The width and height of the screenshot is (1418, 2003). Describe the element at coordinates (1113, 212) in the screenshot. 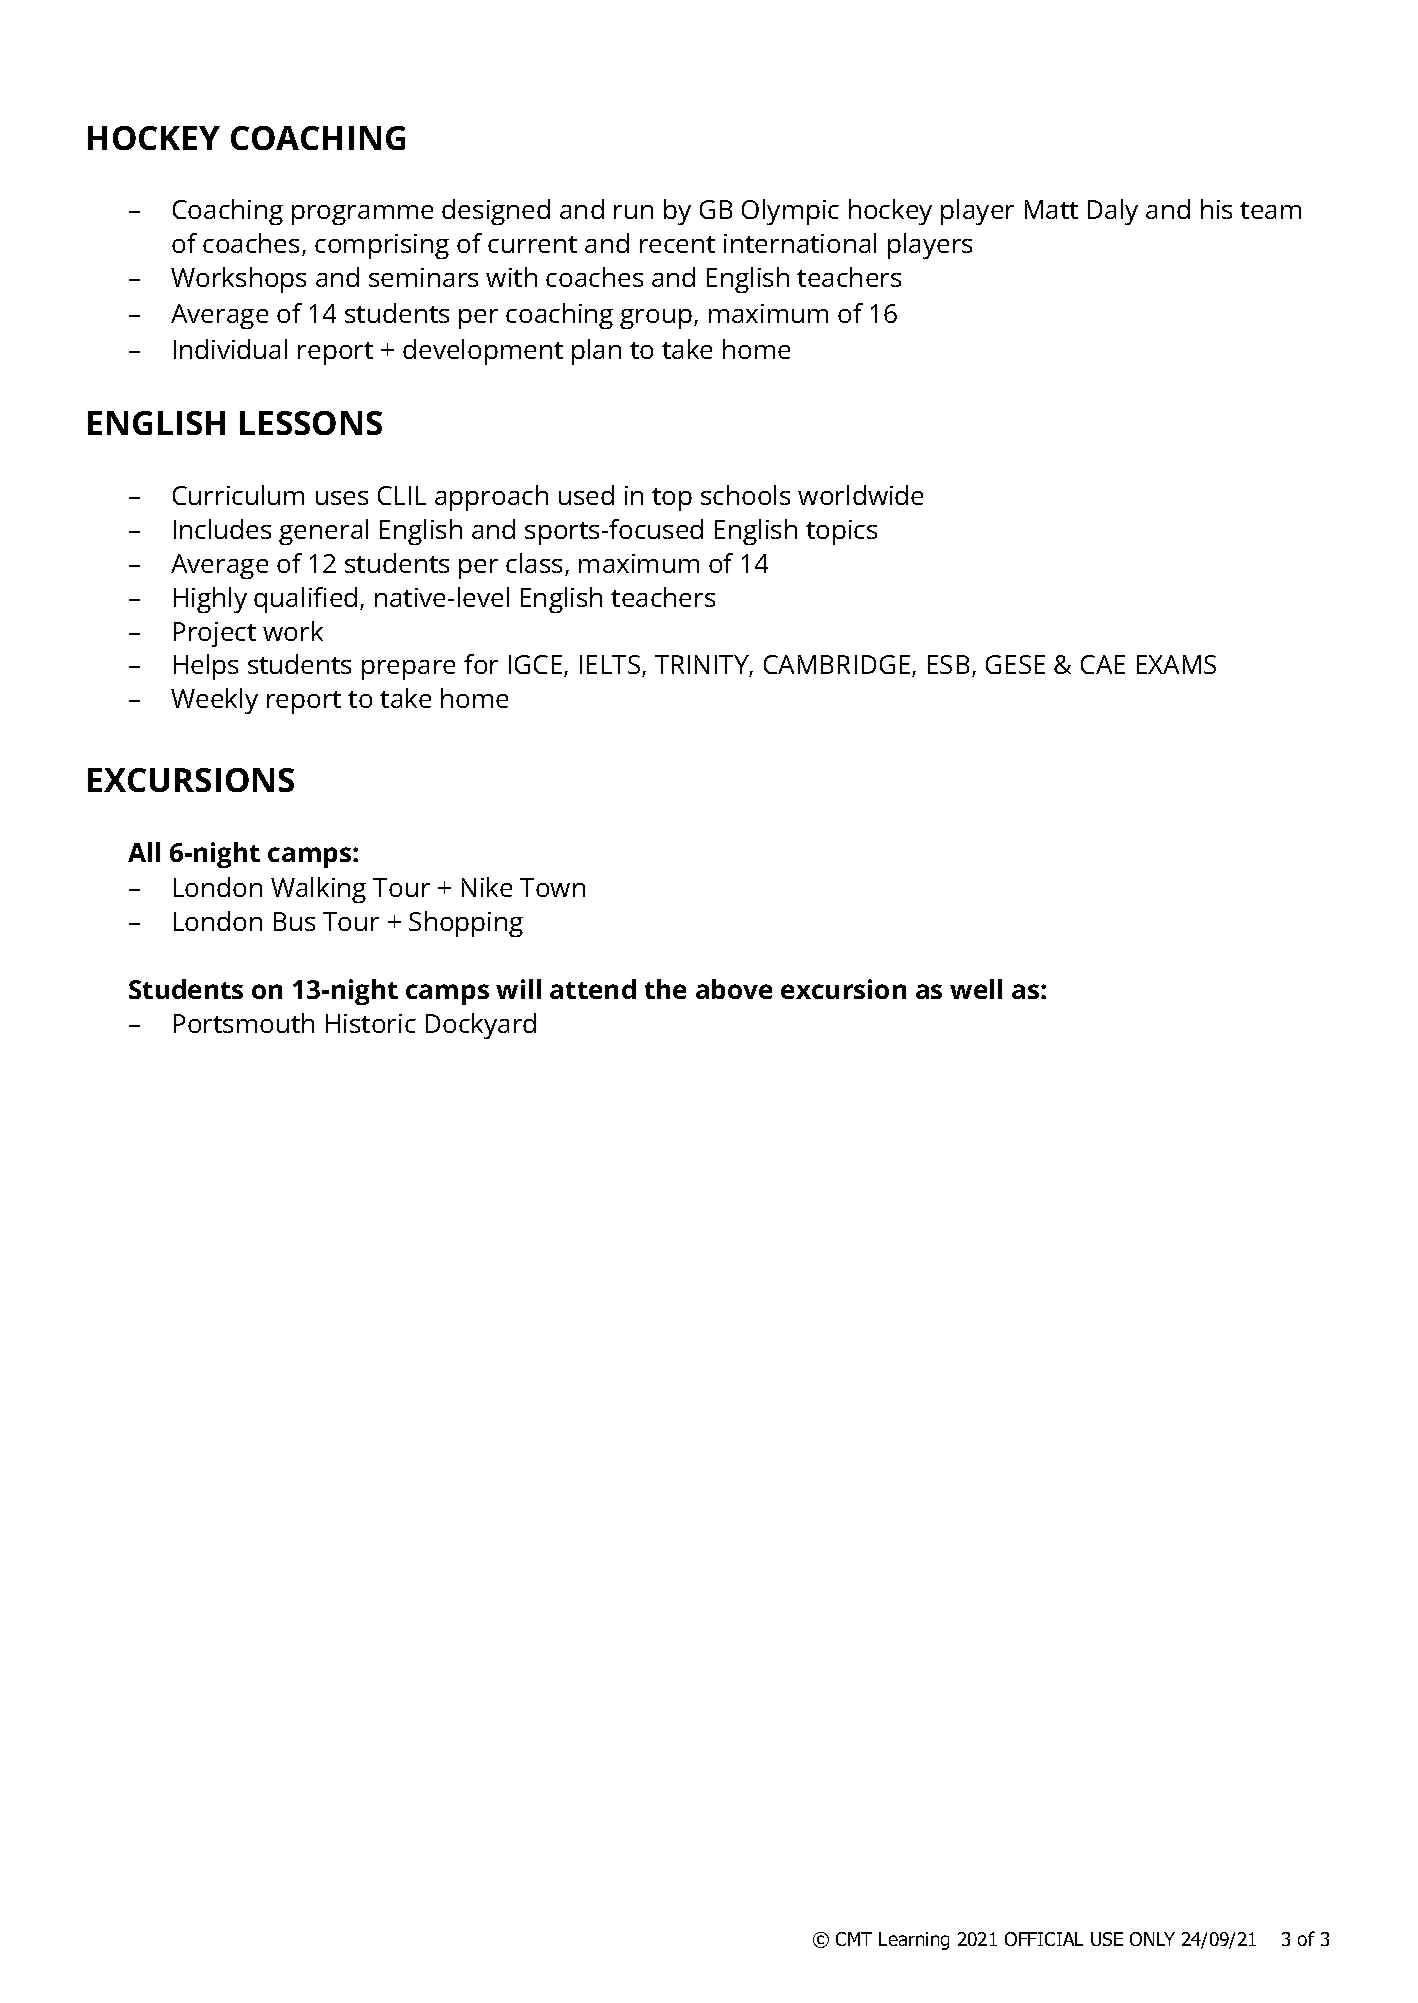

I see `Daly` at that location.
